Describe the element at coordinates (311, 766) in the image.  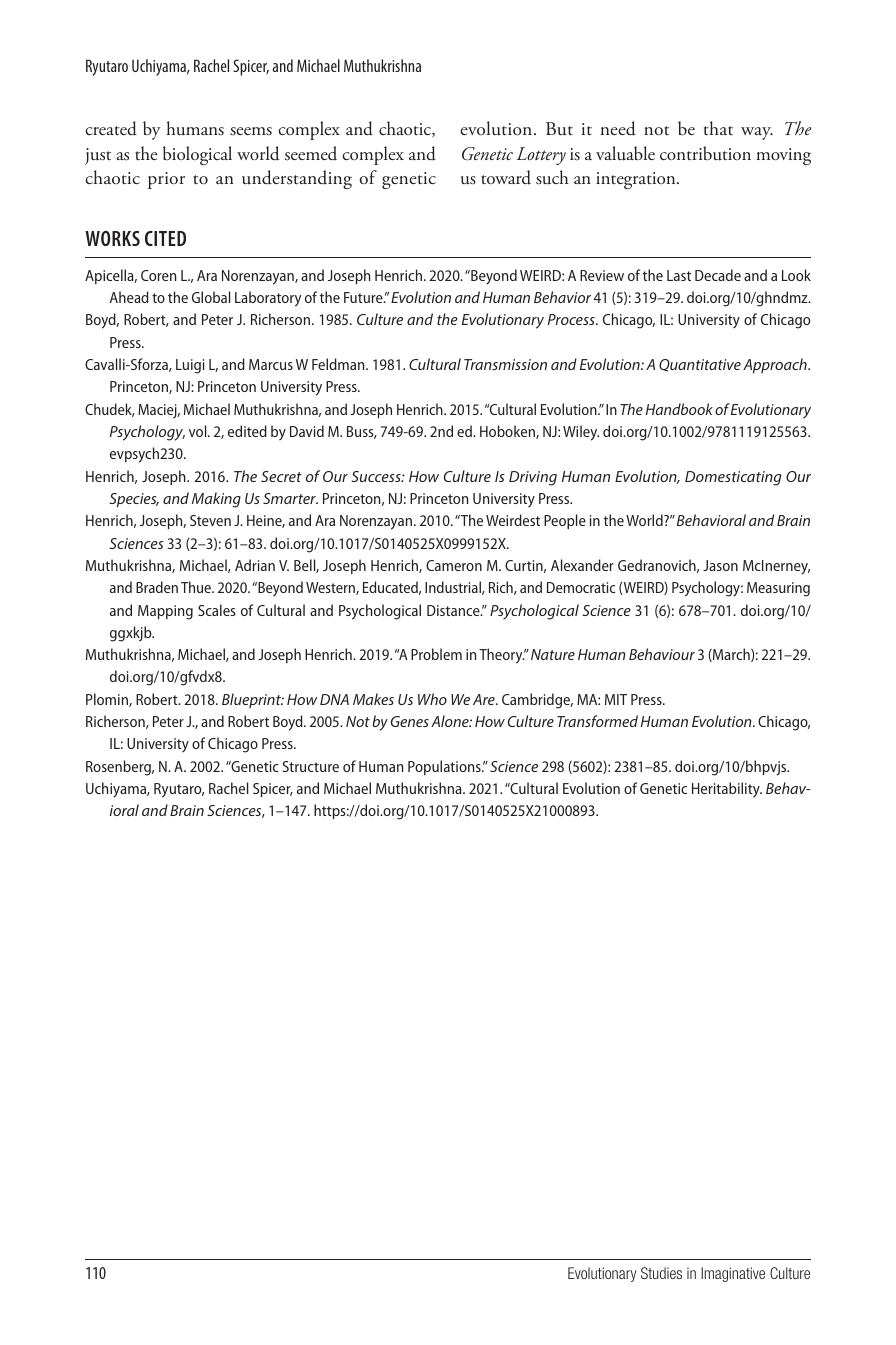
I see `Structure` at that location.
